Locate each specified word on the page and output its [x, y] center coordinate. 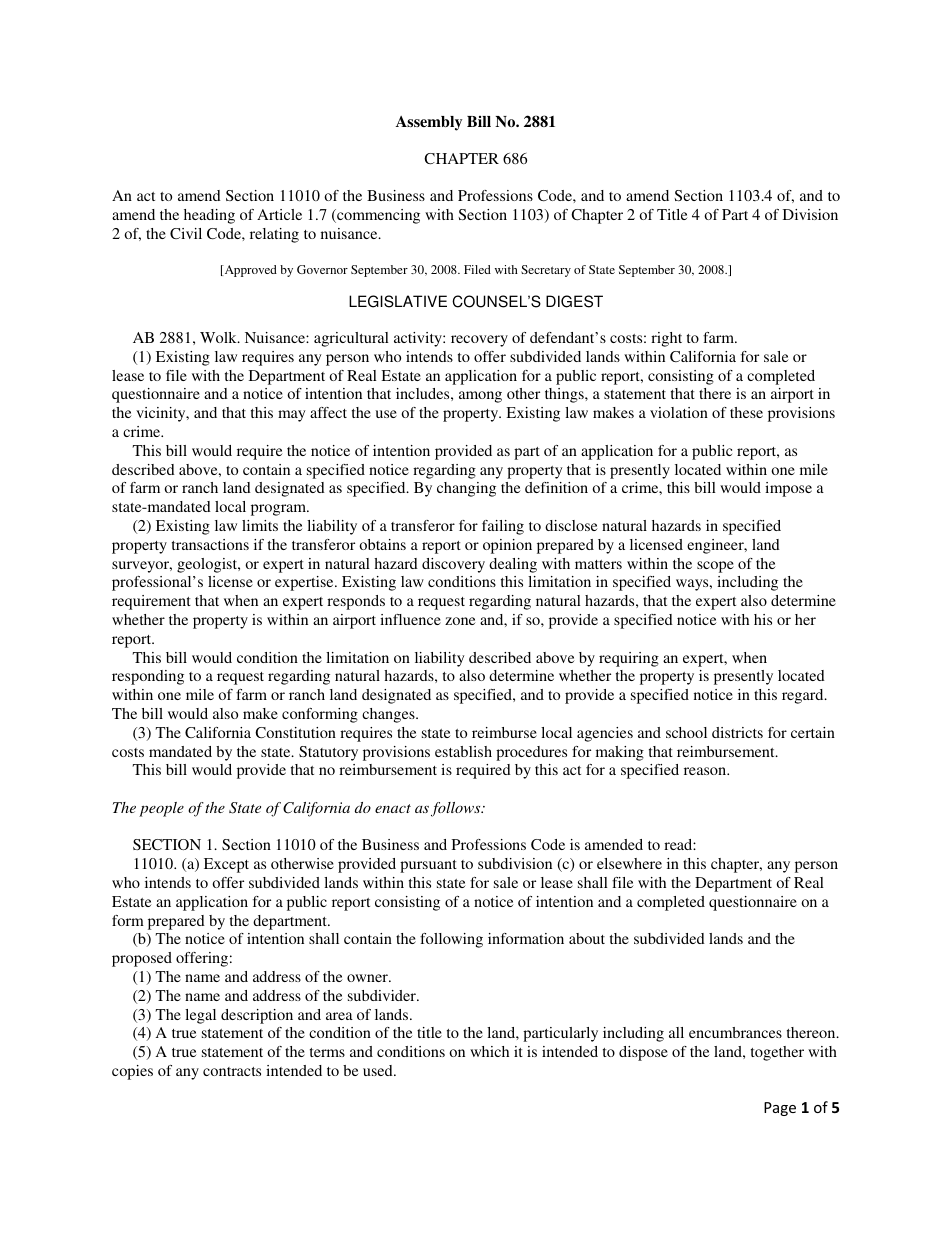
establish [463, 751]
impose [788, 489]
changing [466, 489]
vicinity [162, 414]
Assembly [429, 123]
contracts [232, 1071]
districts [737, 732]
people [161, 809]
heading [209, 216]
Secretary [546, 271]
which [489, 1051]
